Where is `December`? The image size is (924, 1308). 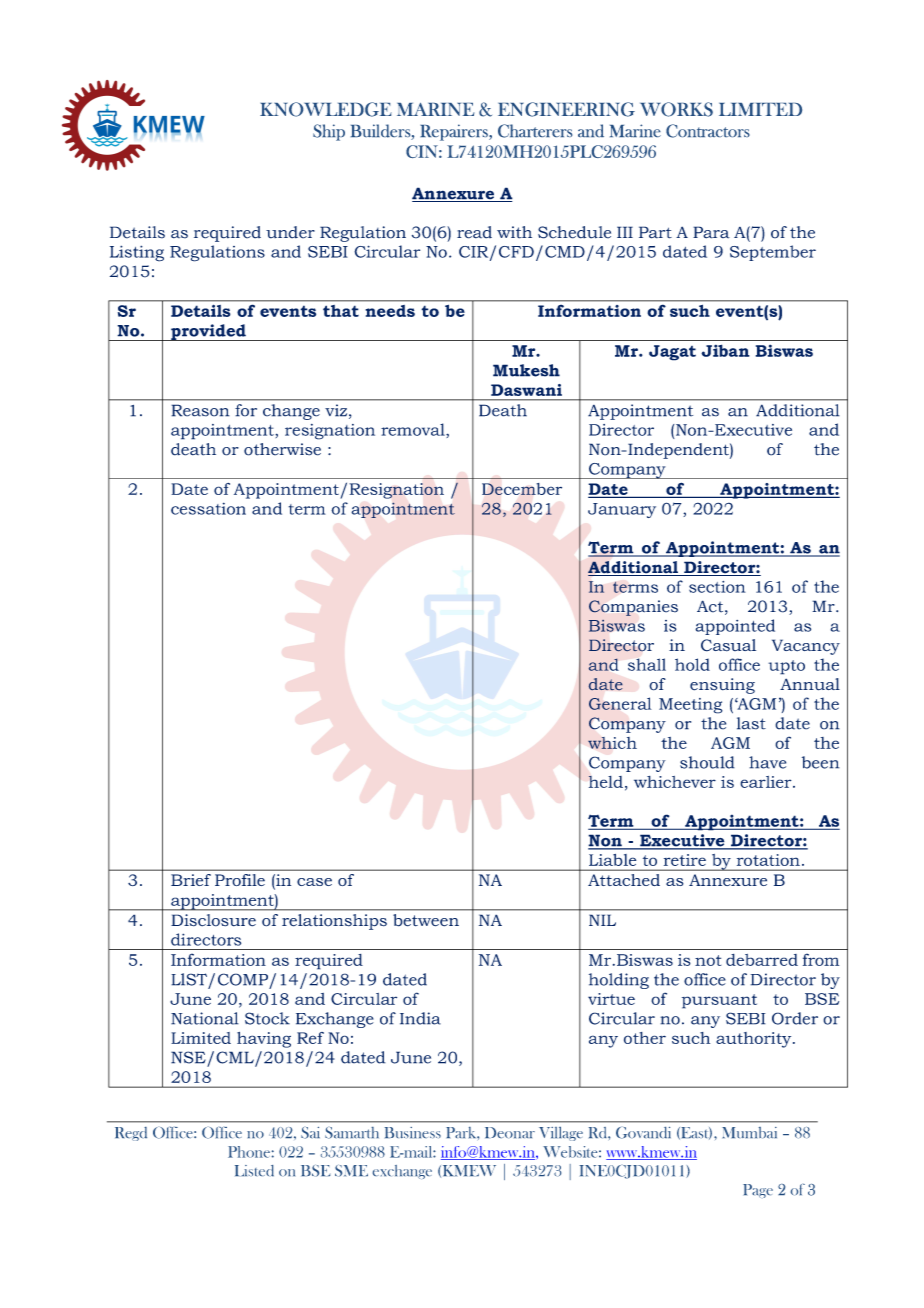
December is located at coordinates (522, 489).
